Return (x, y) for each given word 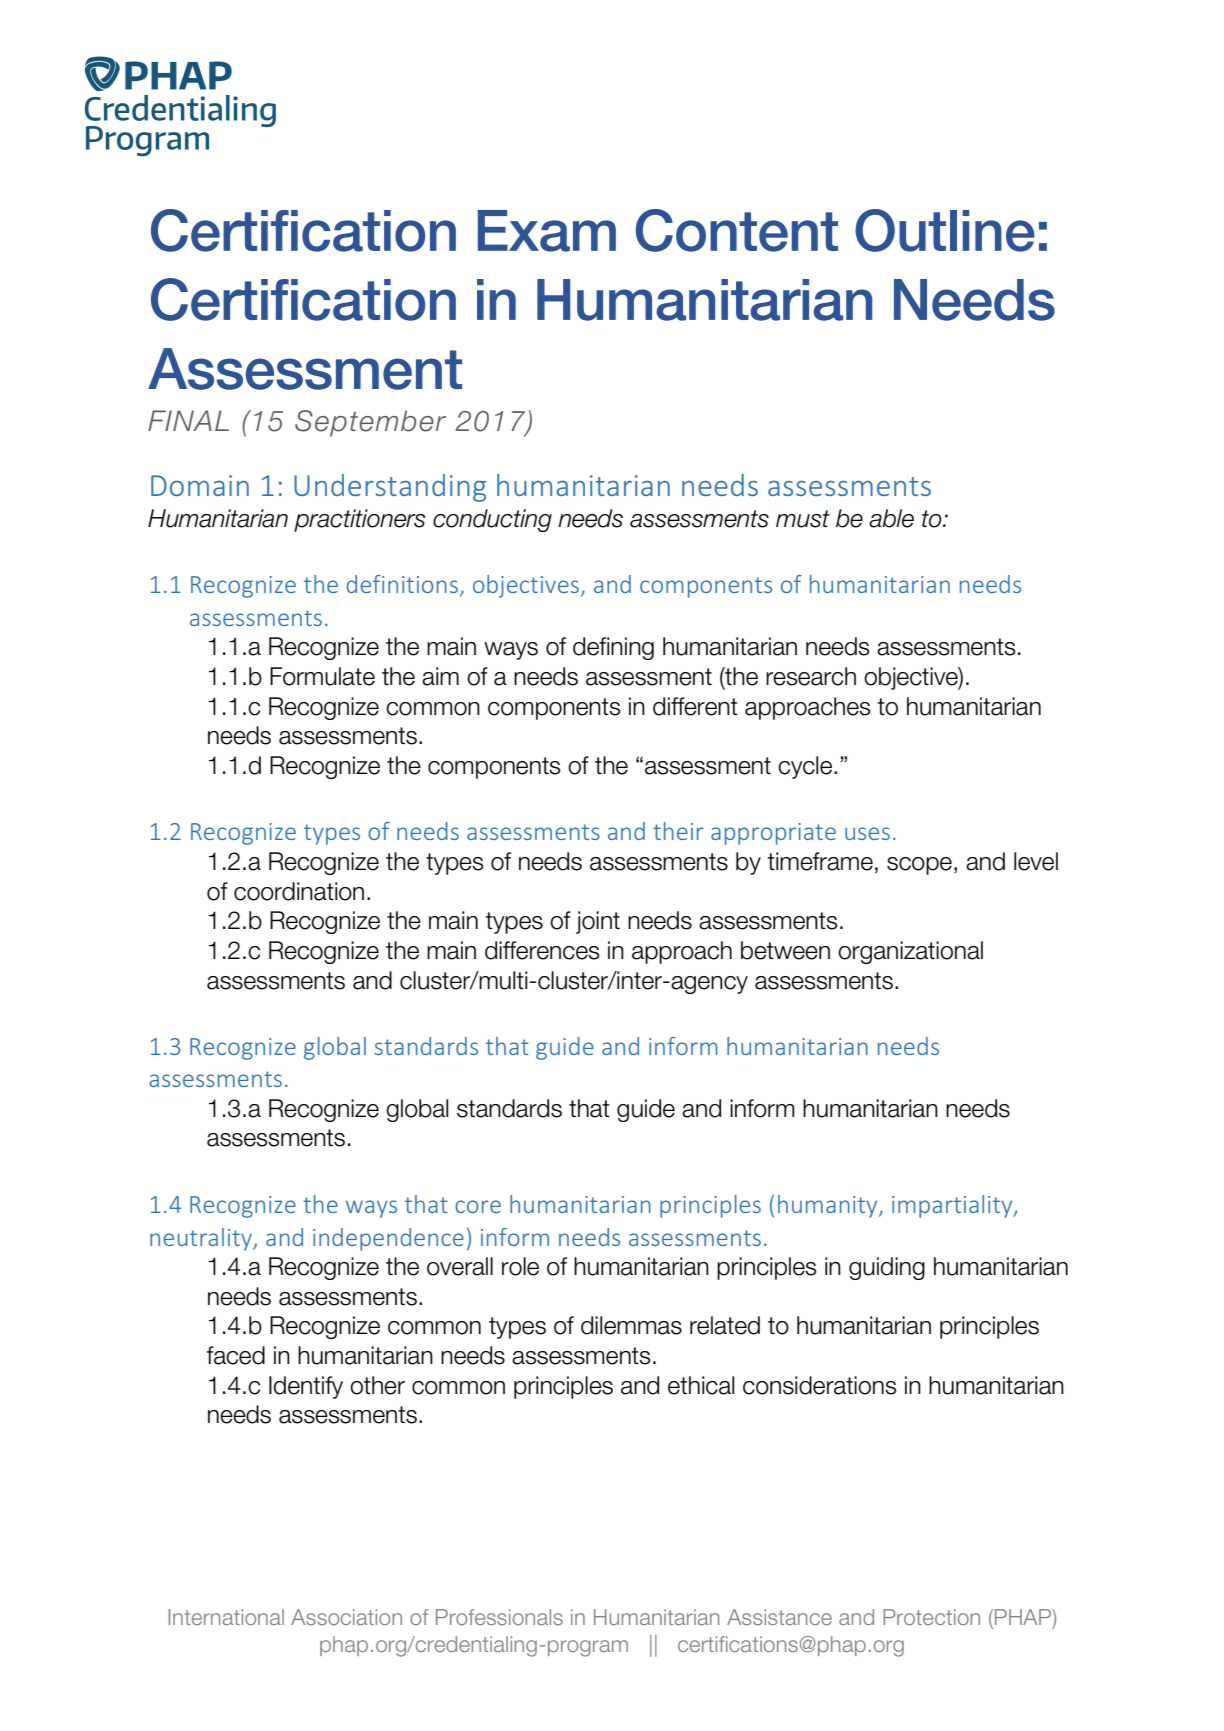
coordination (299, 891)
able (891, 518)
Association (346, 1617)
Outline (945, 230)
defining (613, 648)
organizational (910, 952)
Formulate (322, 676)
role (520, 1266)
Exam (547, 231)
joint (598, 922)
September (370, 423)
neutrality (202, 1239)
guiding (887, 1268)
